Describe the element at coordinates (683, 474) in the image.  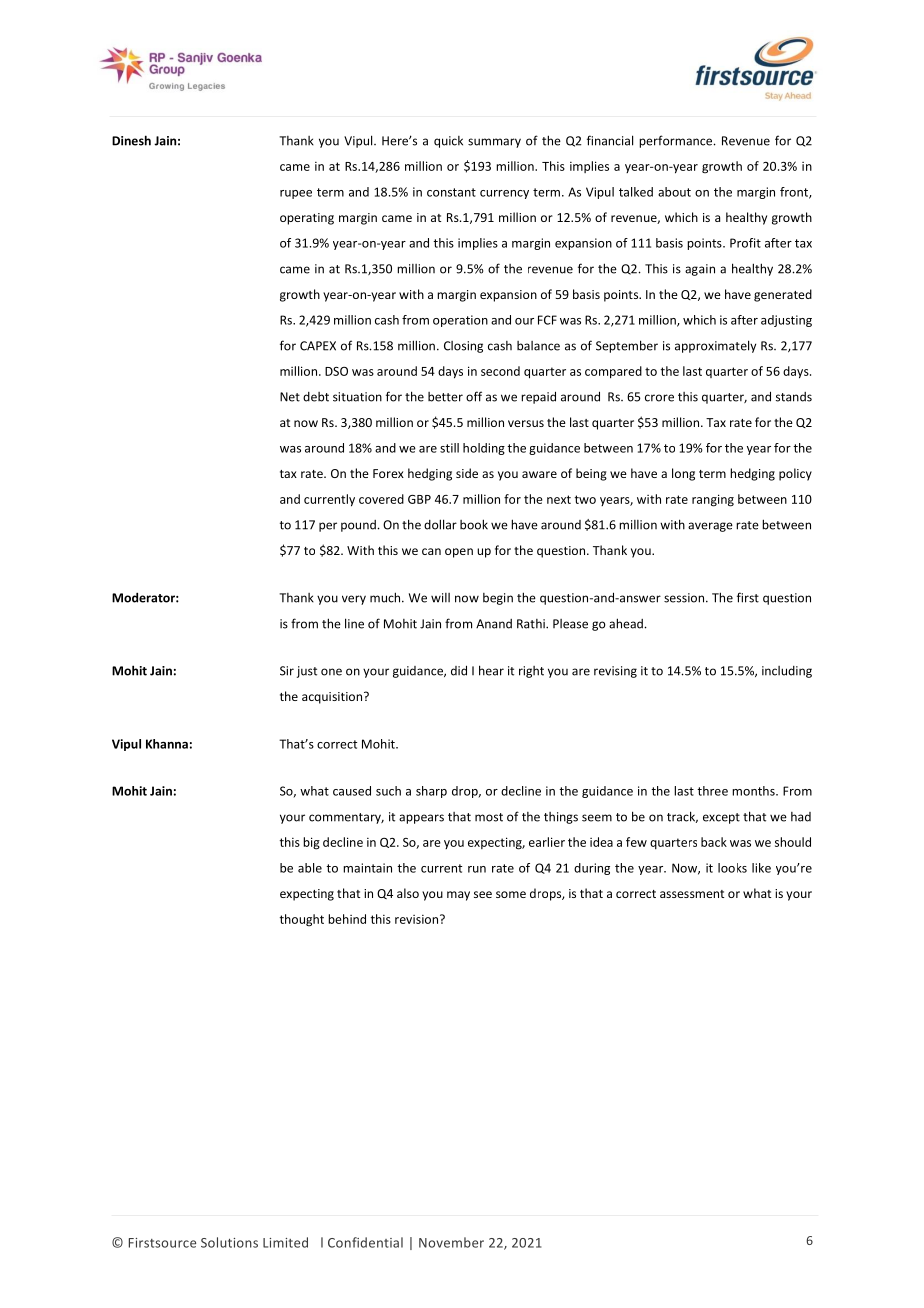
I see `long` at that location.
